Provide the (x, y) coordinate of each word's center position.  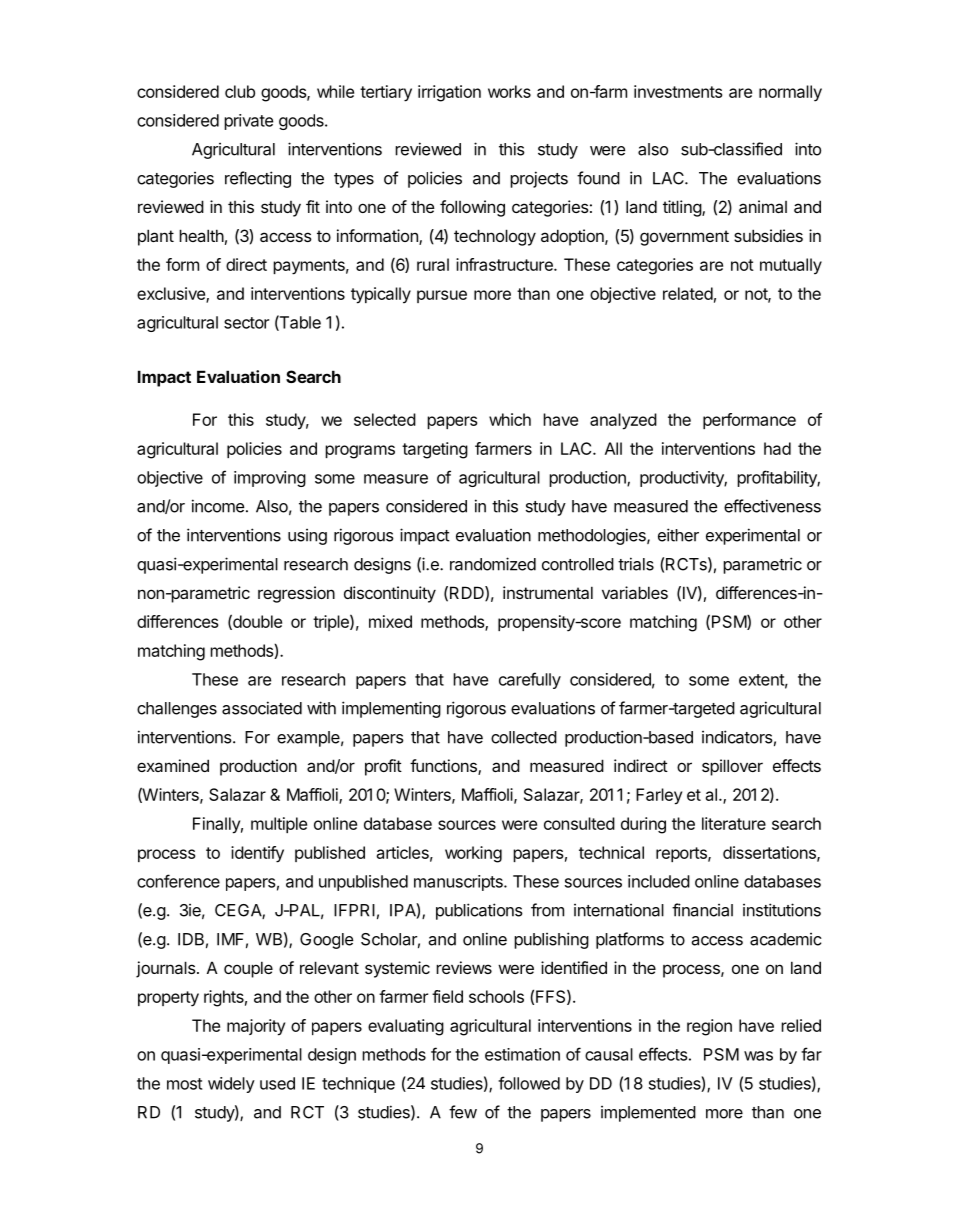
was (758, 1056)
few (463, 1112)
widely (231, 1085)
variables (635, 592)
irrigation (449, 93)
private (248, 122)
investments (678, 91)
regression (296, 594)
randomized (493, 564)
